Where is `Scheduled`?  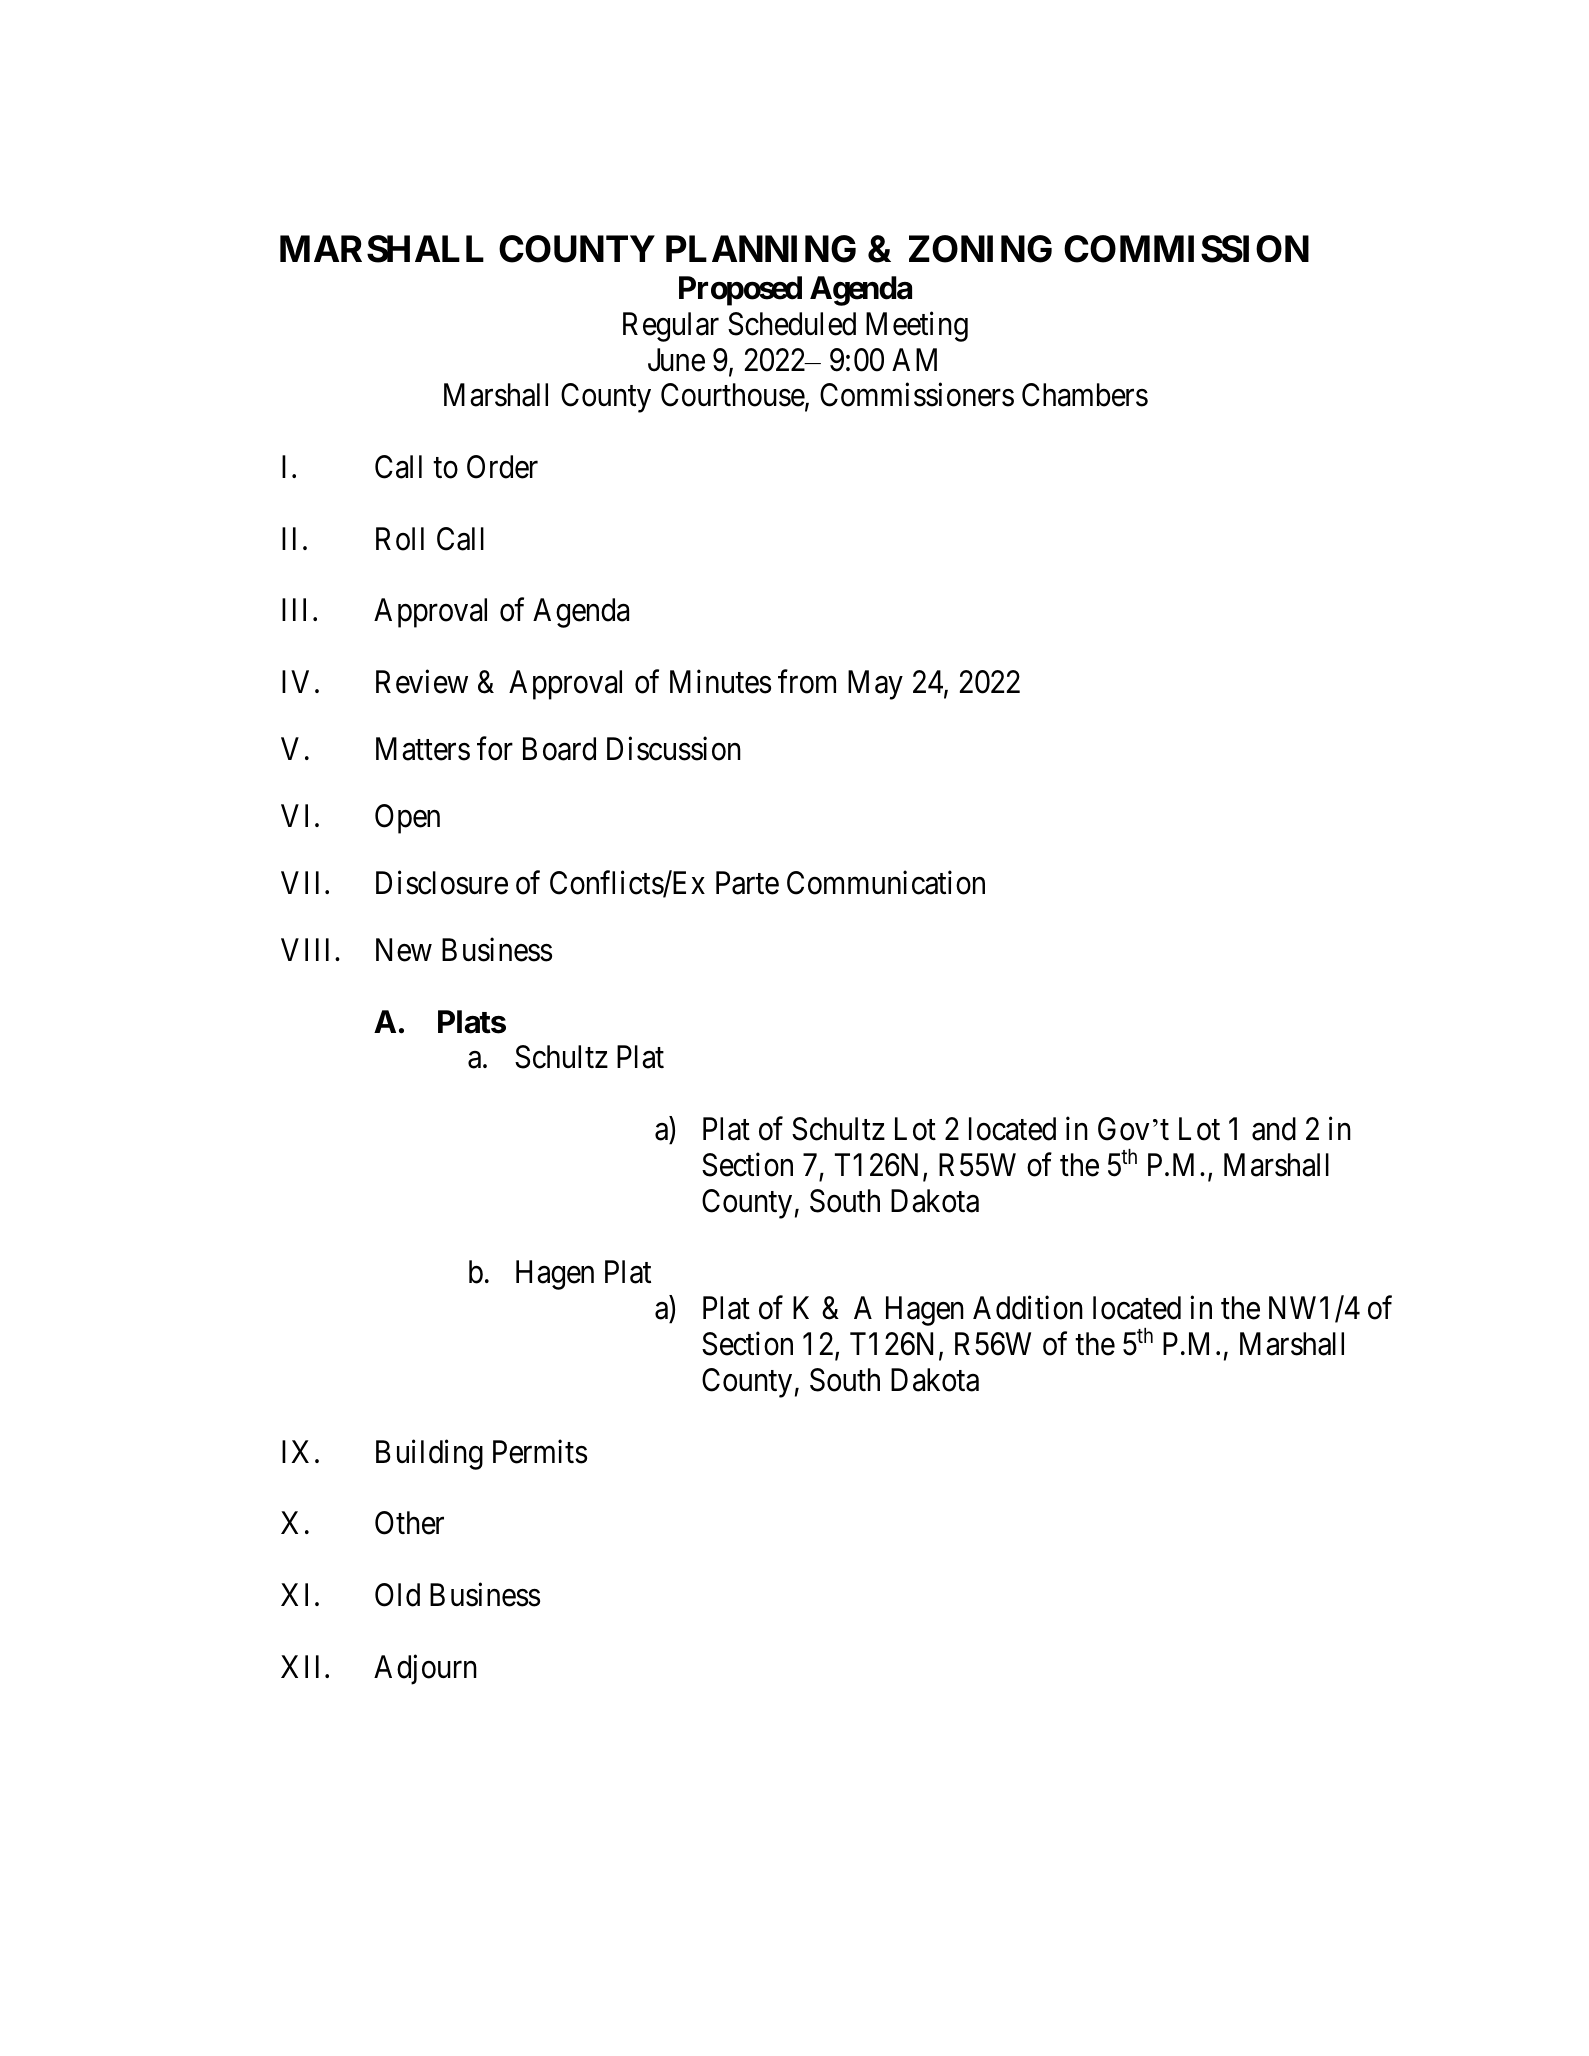 Scheduled is located at coordinates (792, 324).
